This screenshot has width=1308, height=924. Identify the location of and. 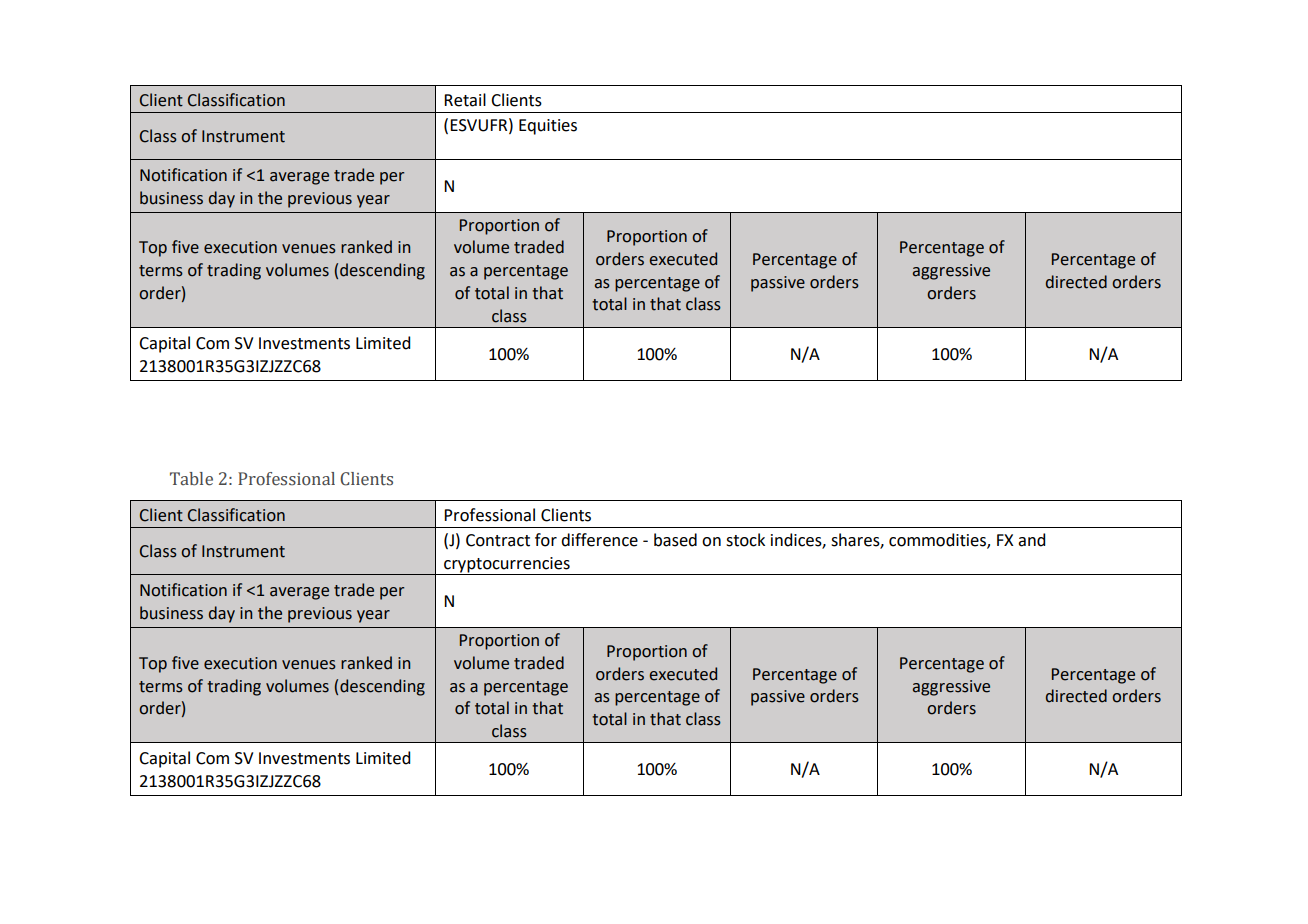
(1031, 540).
